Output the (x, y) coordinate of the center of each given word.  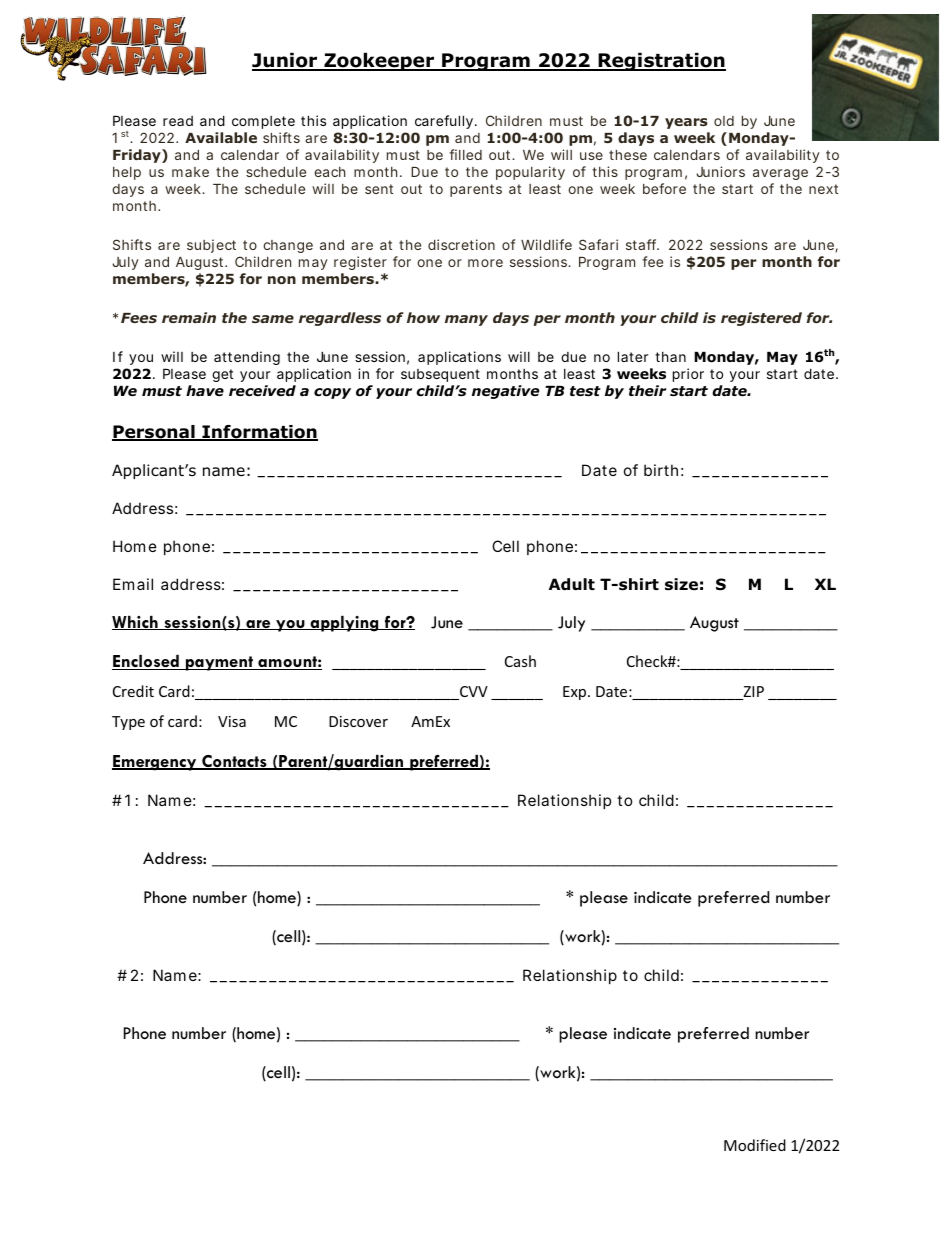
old (724, 121)
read (178, 121)
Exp (576, 693)
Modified (755, 1145)
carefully (445, 122)
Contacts (234, 762)
